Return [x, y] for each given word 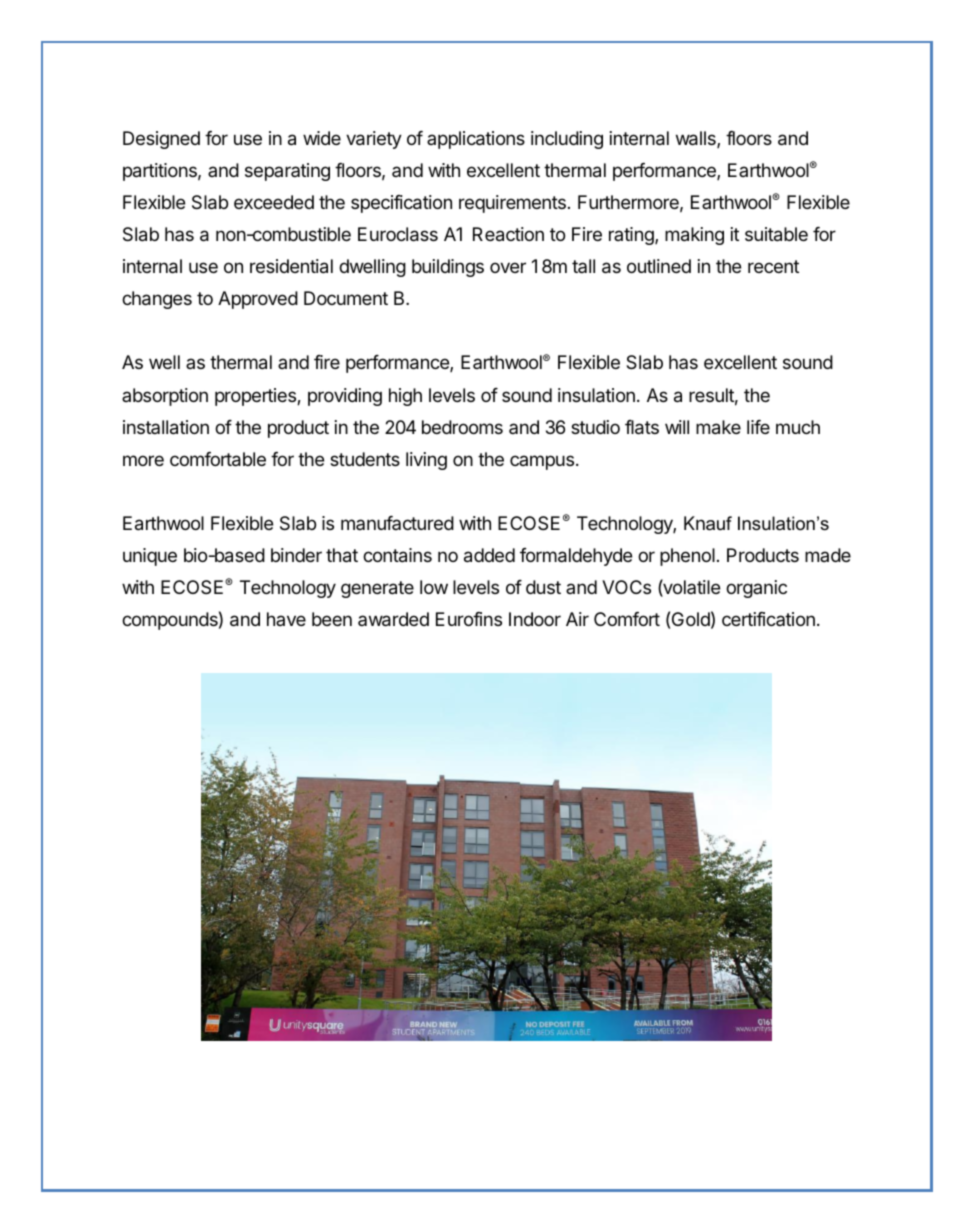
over [508, 267]
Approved [258, 300]
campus [542, 462]
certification [768, 619]
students [365, 459]
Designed [161, 140]
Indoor [535, 619]
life [758, 427]
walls [697, 139]
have [286, 619]
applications [476, 140]
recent [773, 266]
